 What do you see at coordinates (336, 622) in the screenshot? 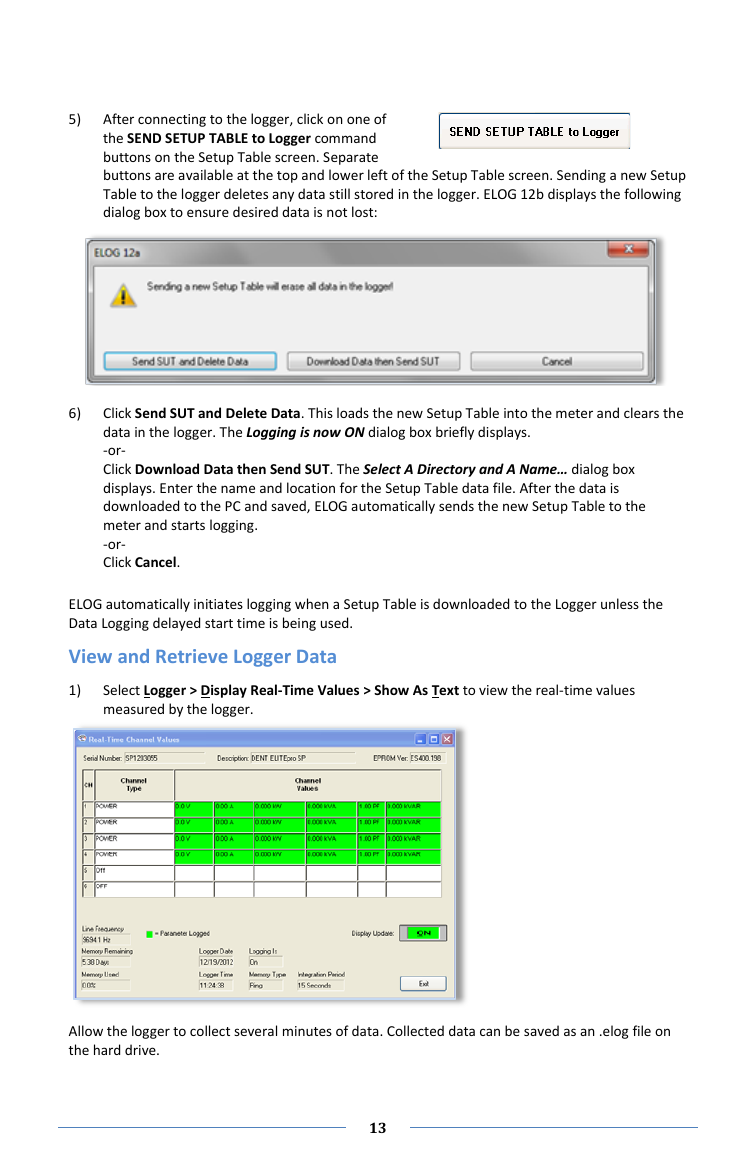
I see `used` at bounding box center [336, 622].
